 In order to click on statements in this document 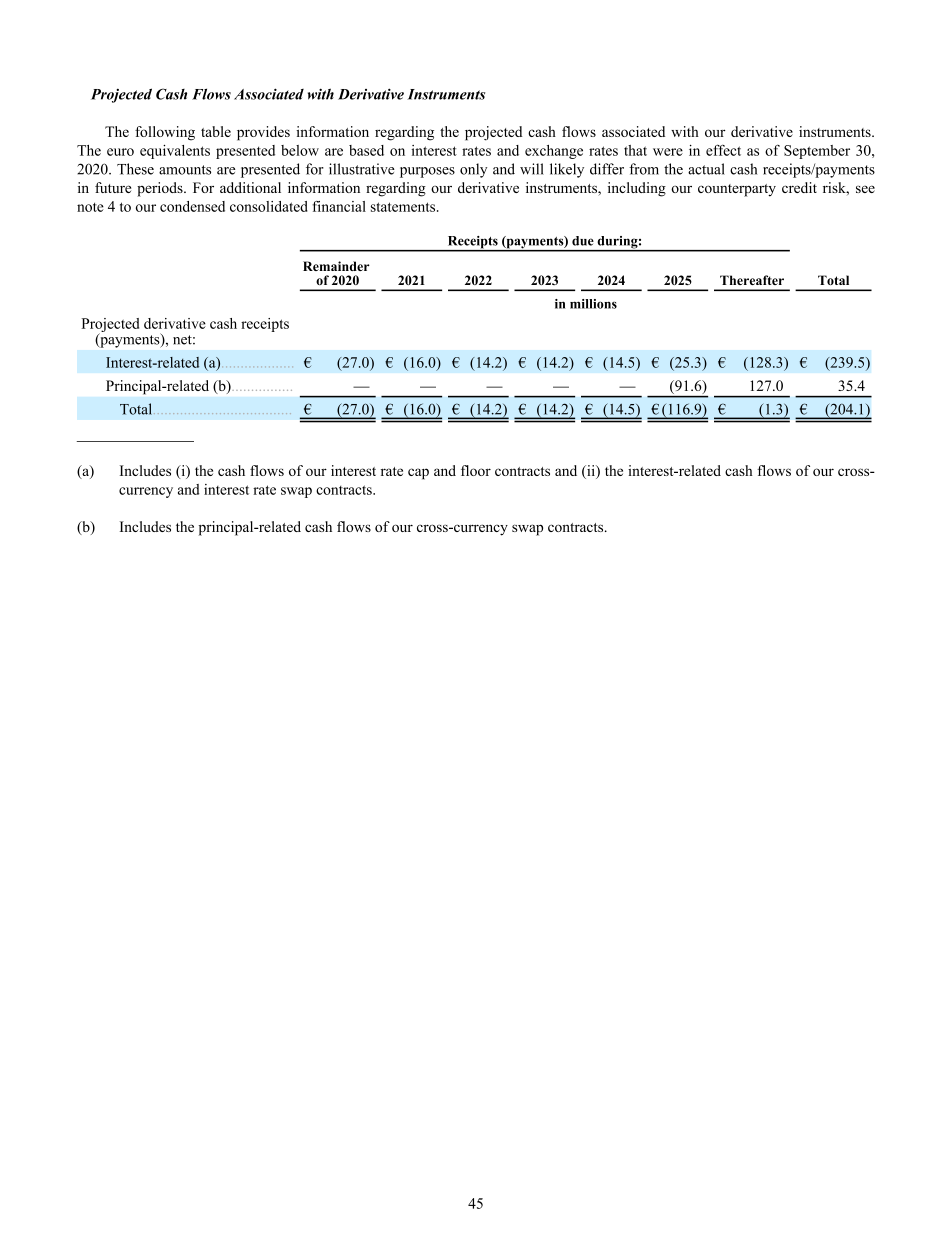, I will do `click(404, 207)`.
